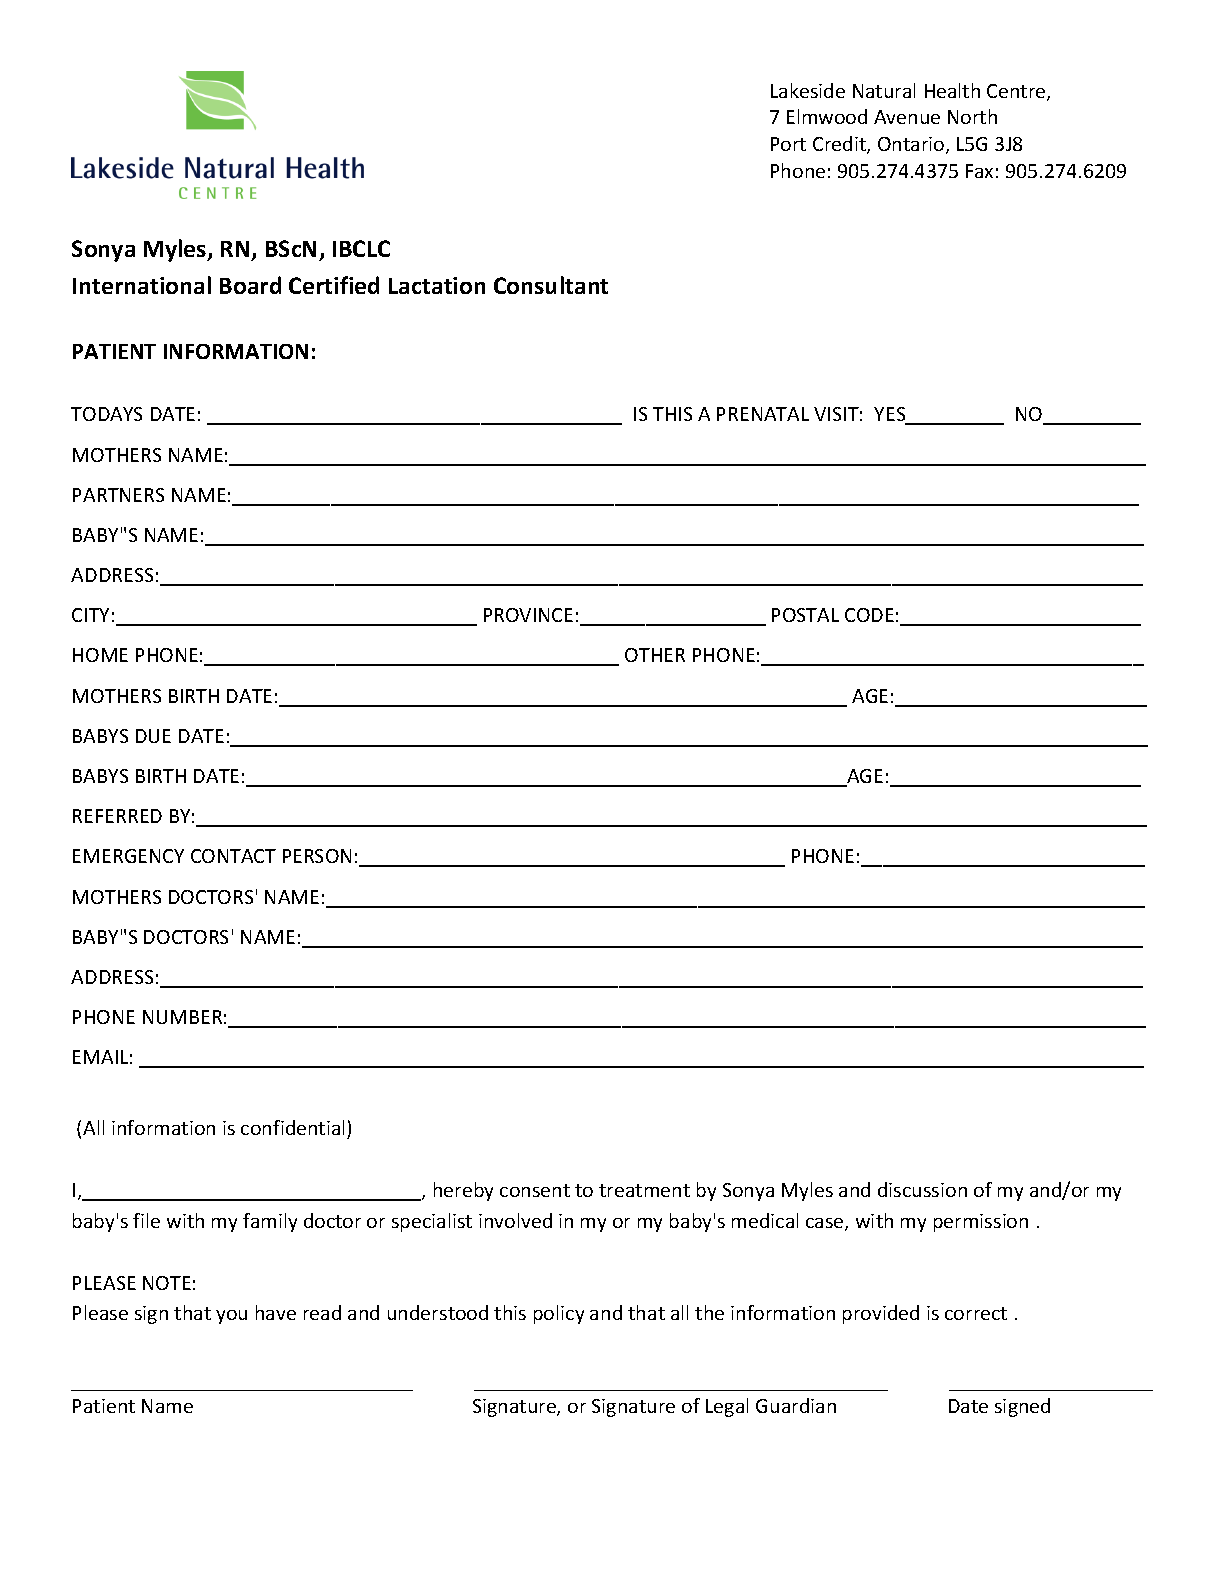 The width and height of the page is (1221, 1580). What do you see at coordinates (559, 1314) in the page?
I see `policy` at bounding box center [559, 1314].
